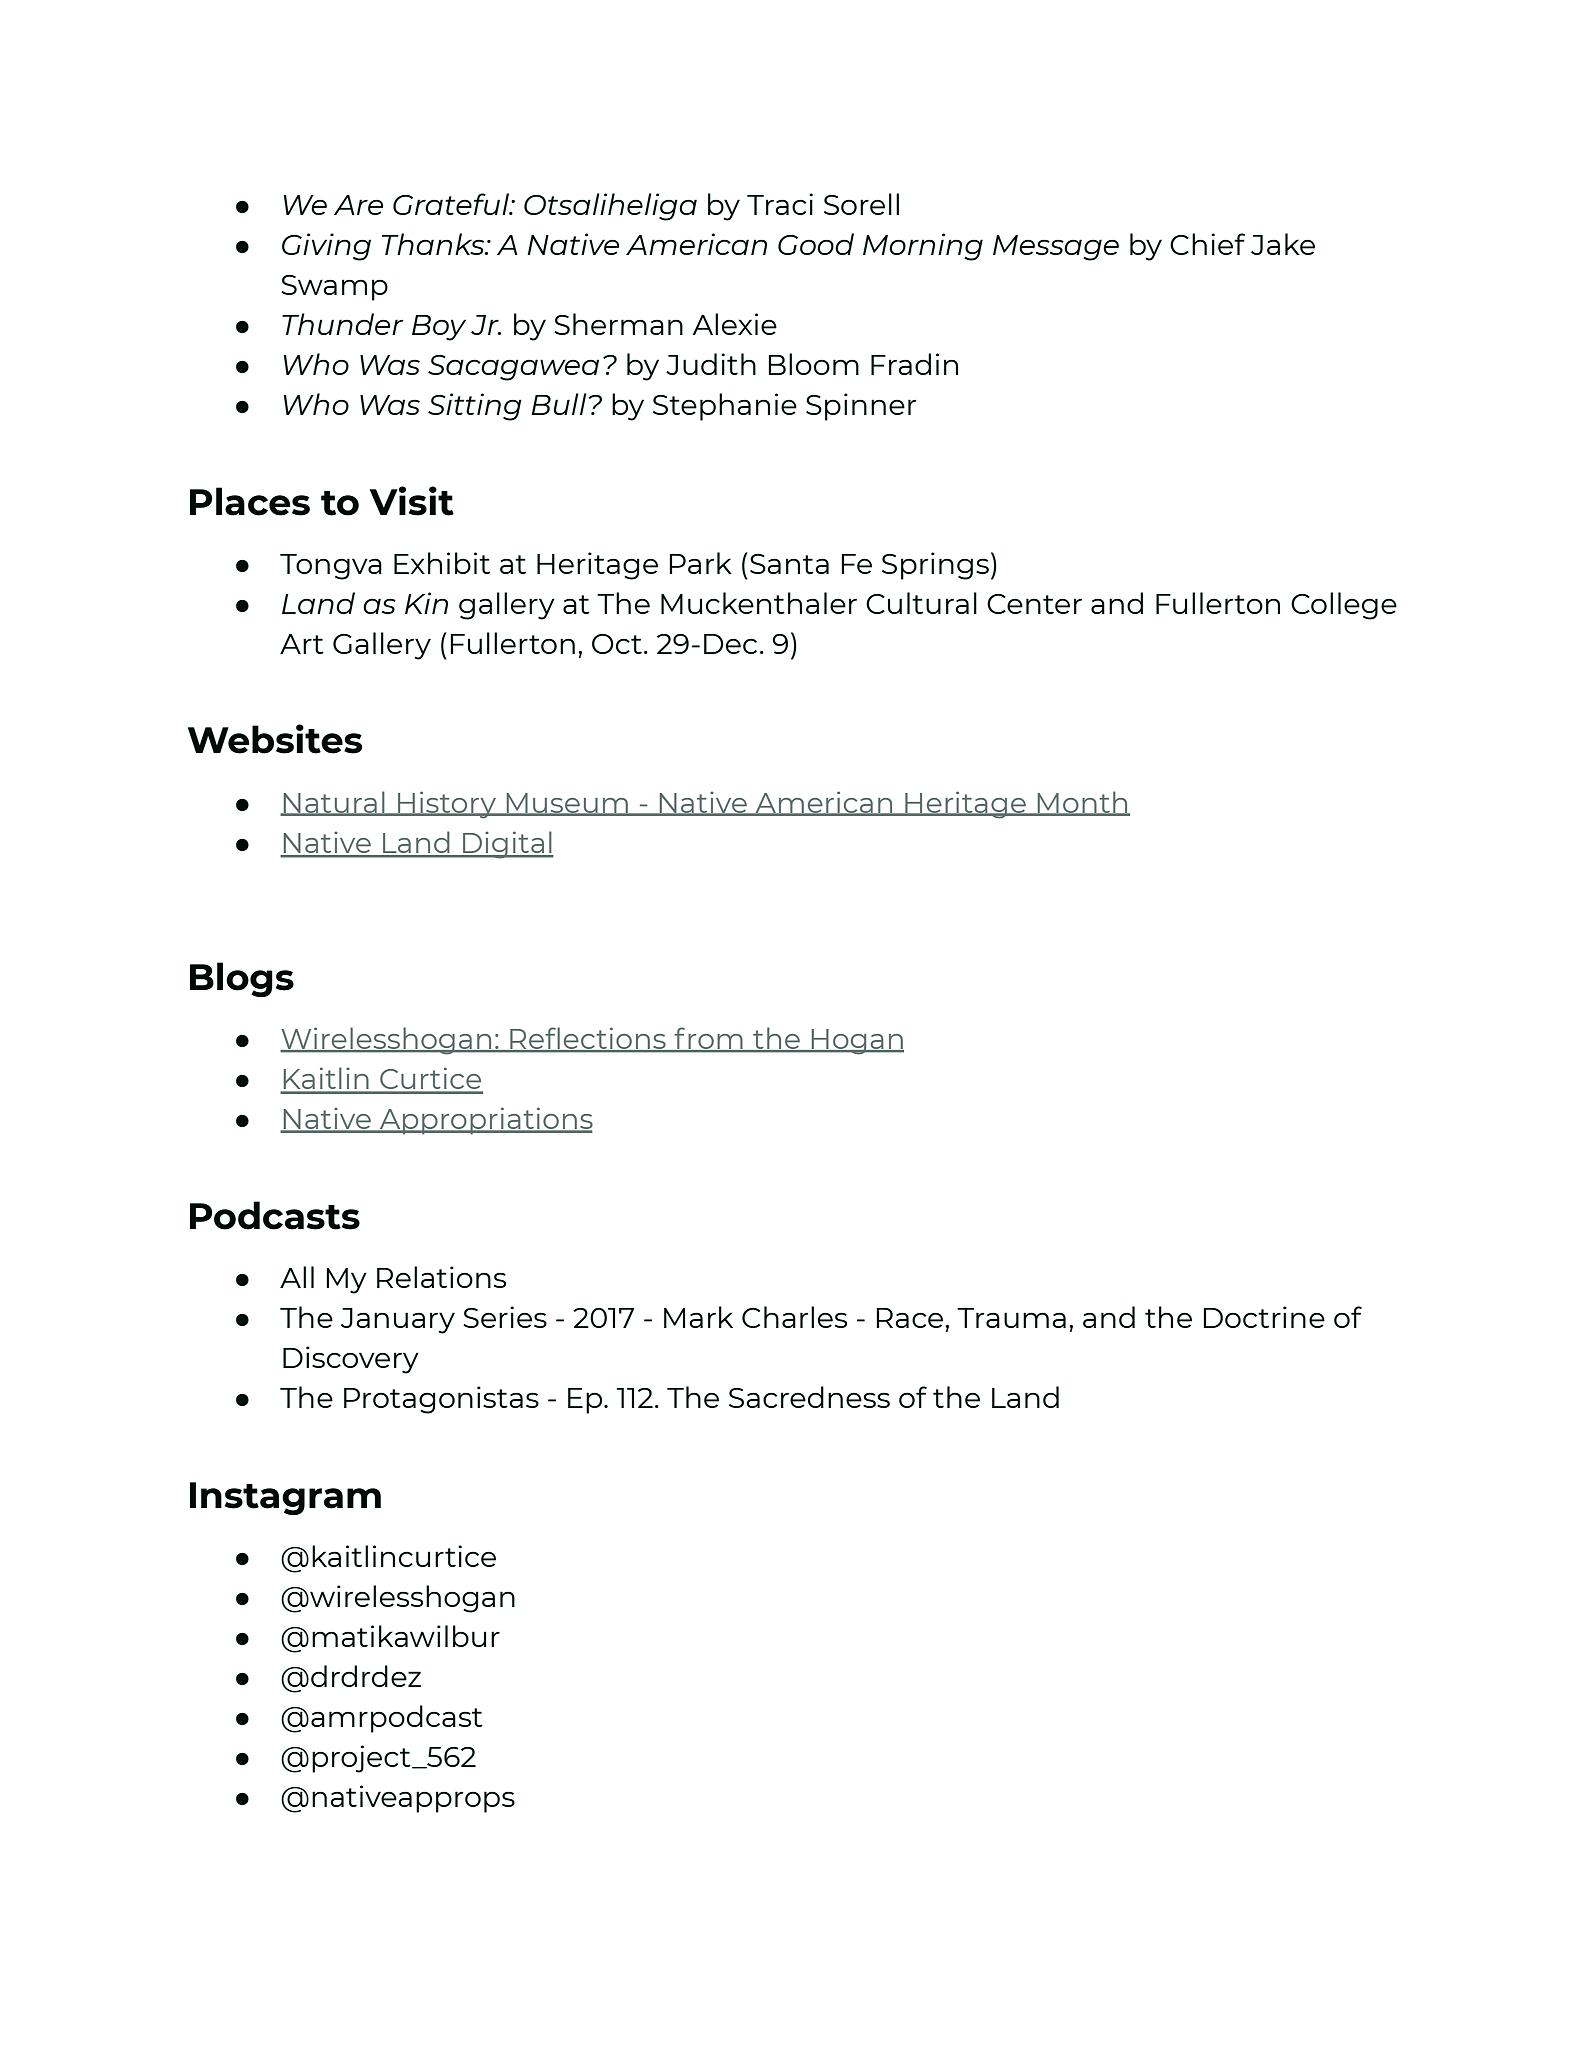 The height and width of the image is (2058, 1590). What do you see at coordinates (809, 1397) in the image?
I see `Sacredness` at bounding box center [809, 1397].
